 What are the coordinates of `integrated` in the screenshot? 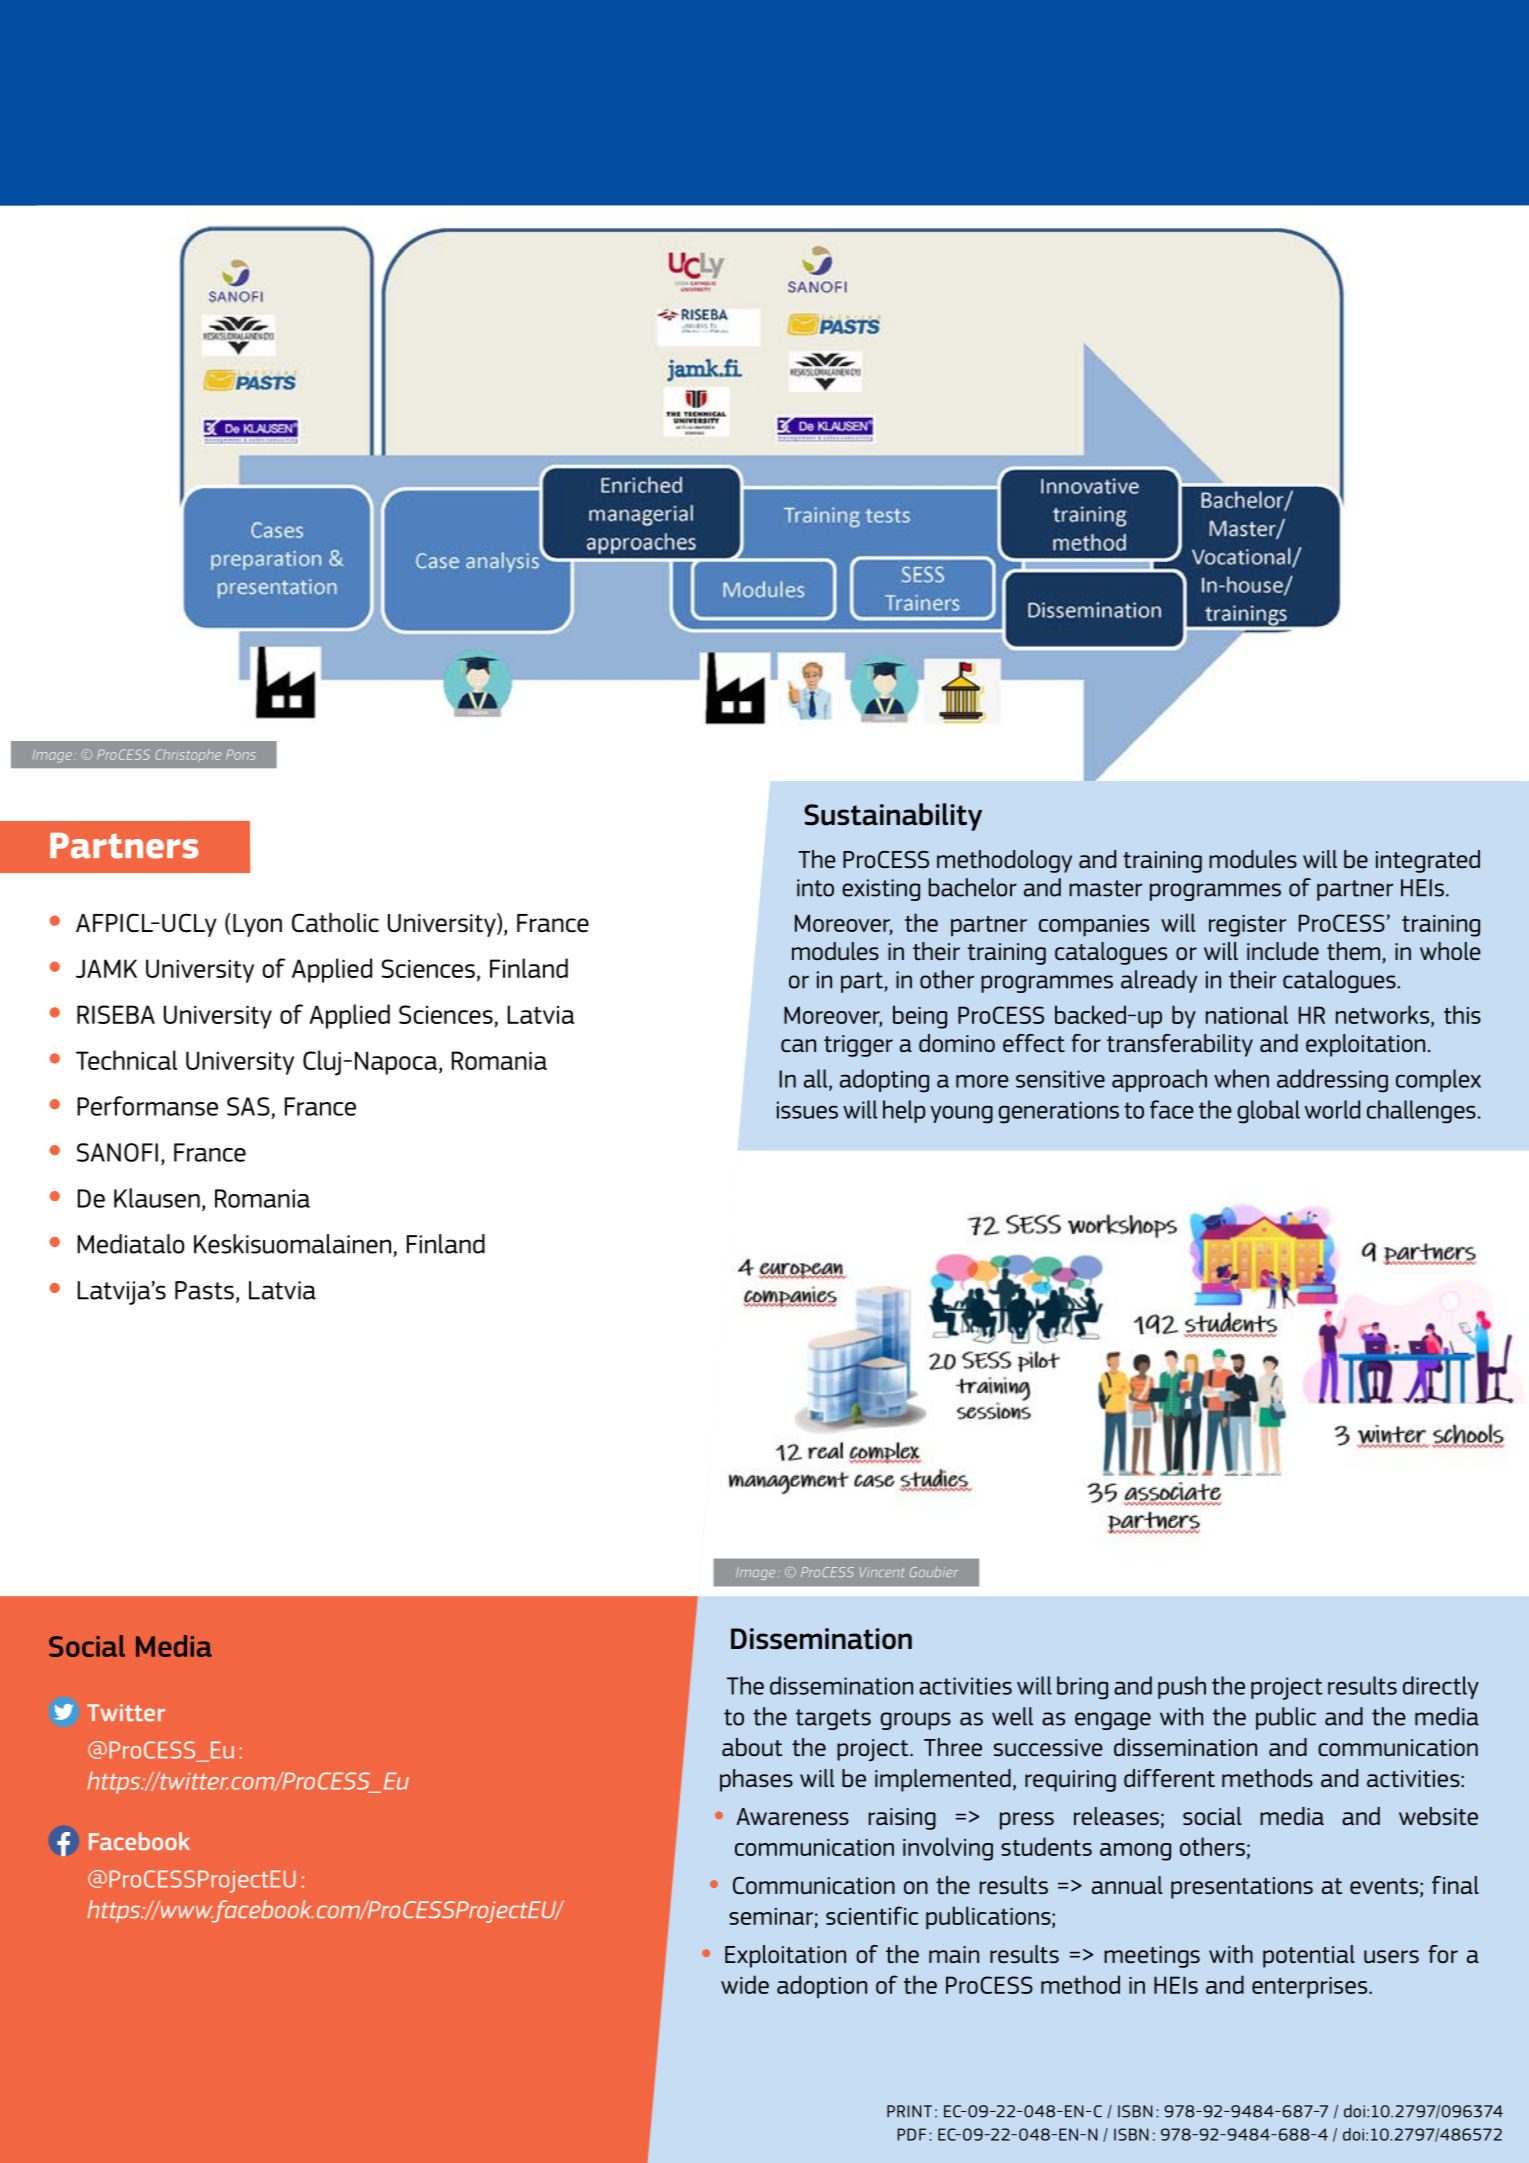 It's located at (1428, 861).
